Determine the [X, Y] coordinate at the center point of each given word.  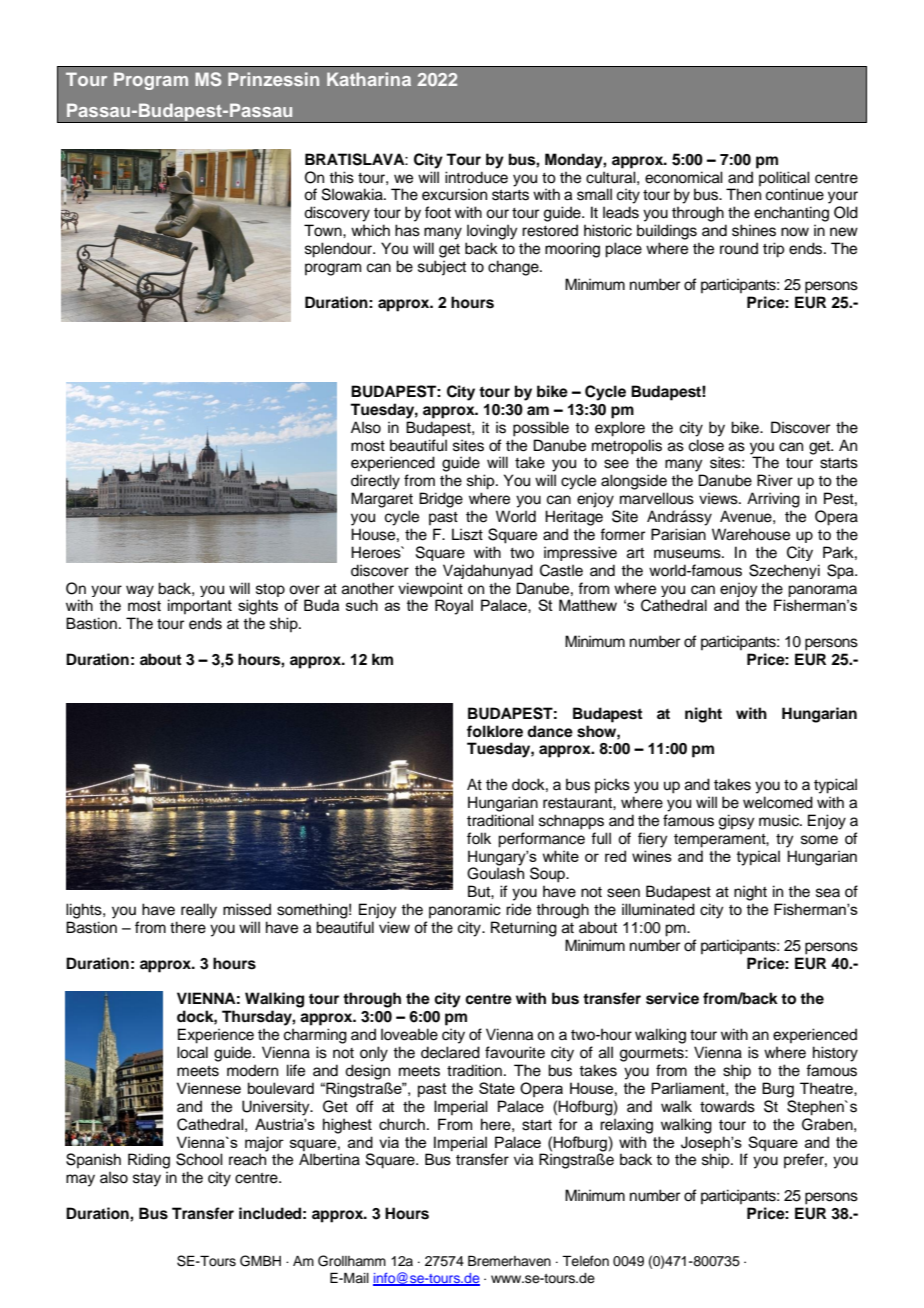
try [785, 841]
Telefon [585, 1261]
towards [727, 1106]
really [199, 911]
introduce [476, 177]
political [784, 178]
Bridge [441, 500]
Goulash [495, 872]
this [341, 177]
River [775, 480]
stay [147, 1180]
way [140, 591]
